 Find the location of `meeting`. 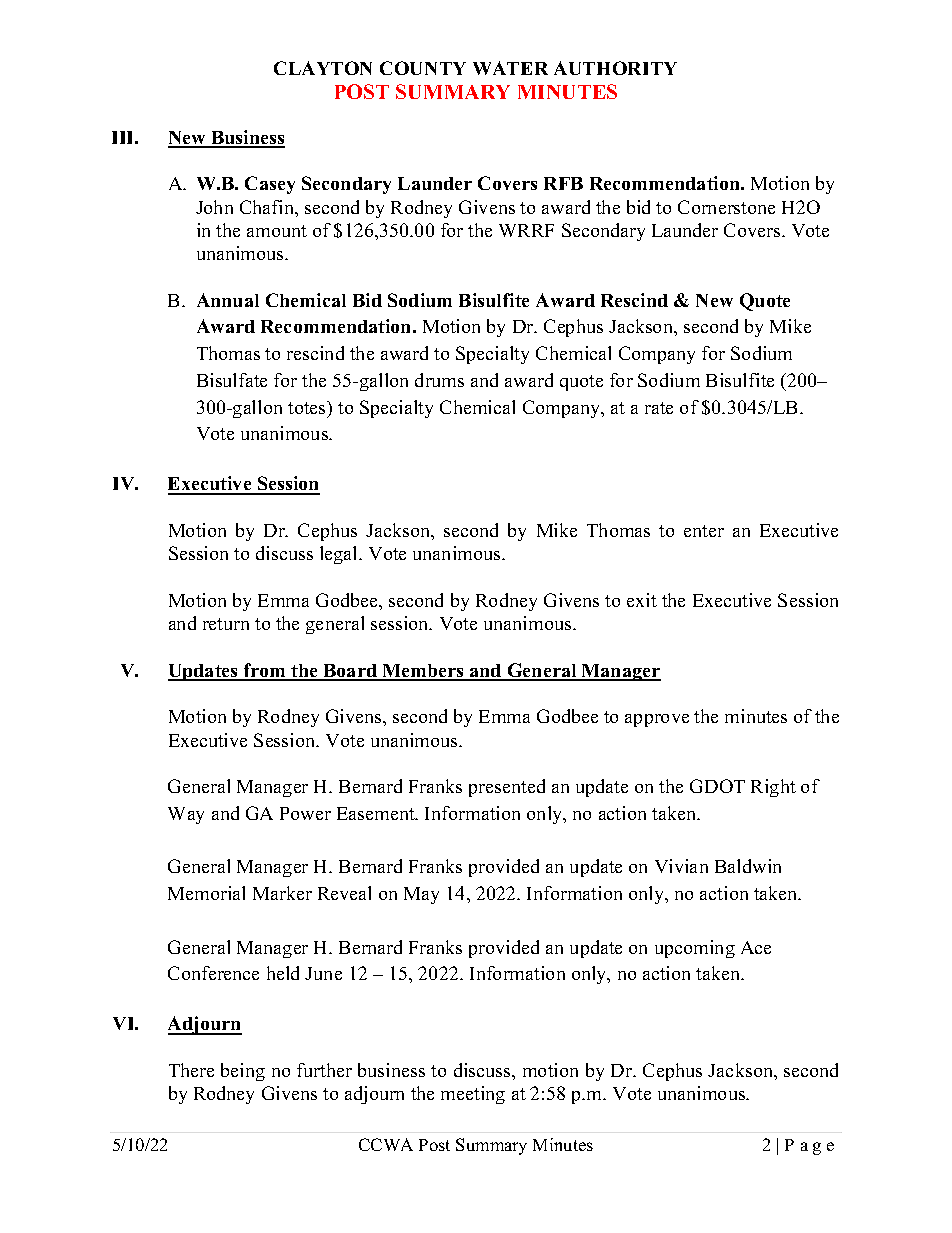

meeting is located at coordinates (473, 1095).
